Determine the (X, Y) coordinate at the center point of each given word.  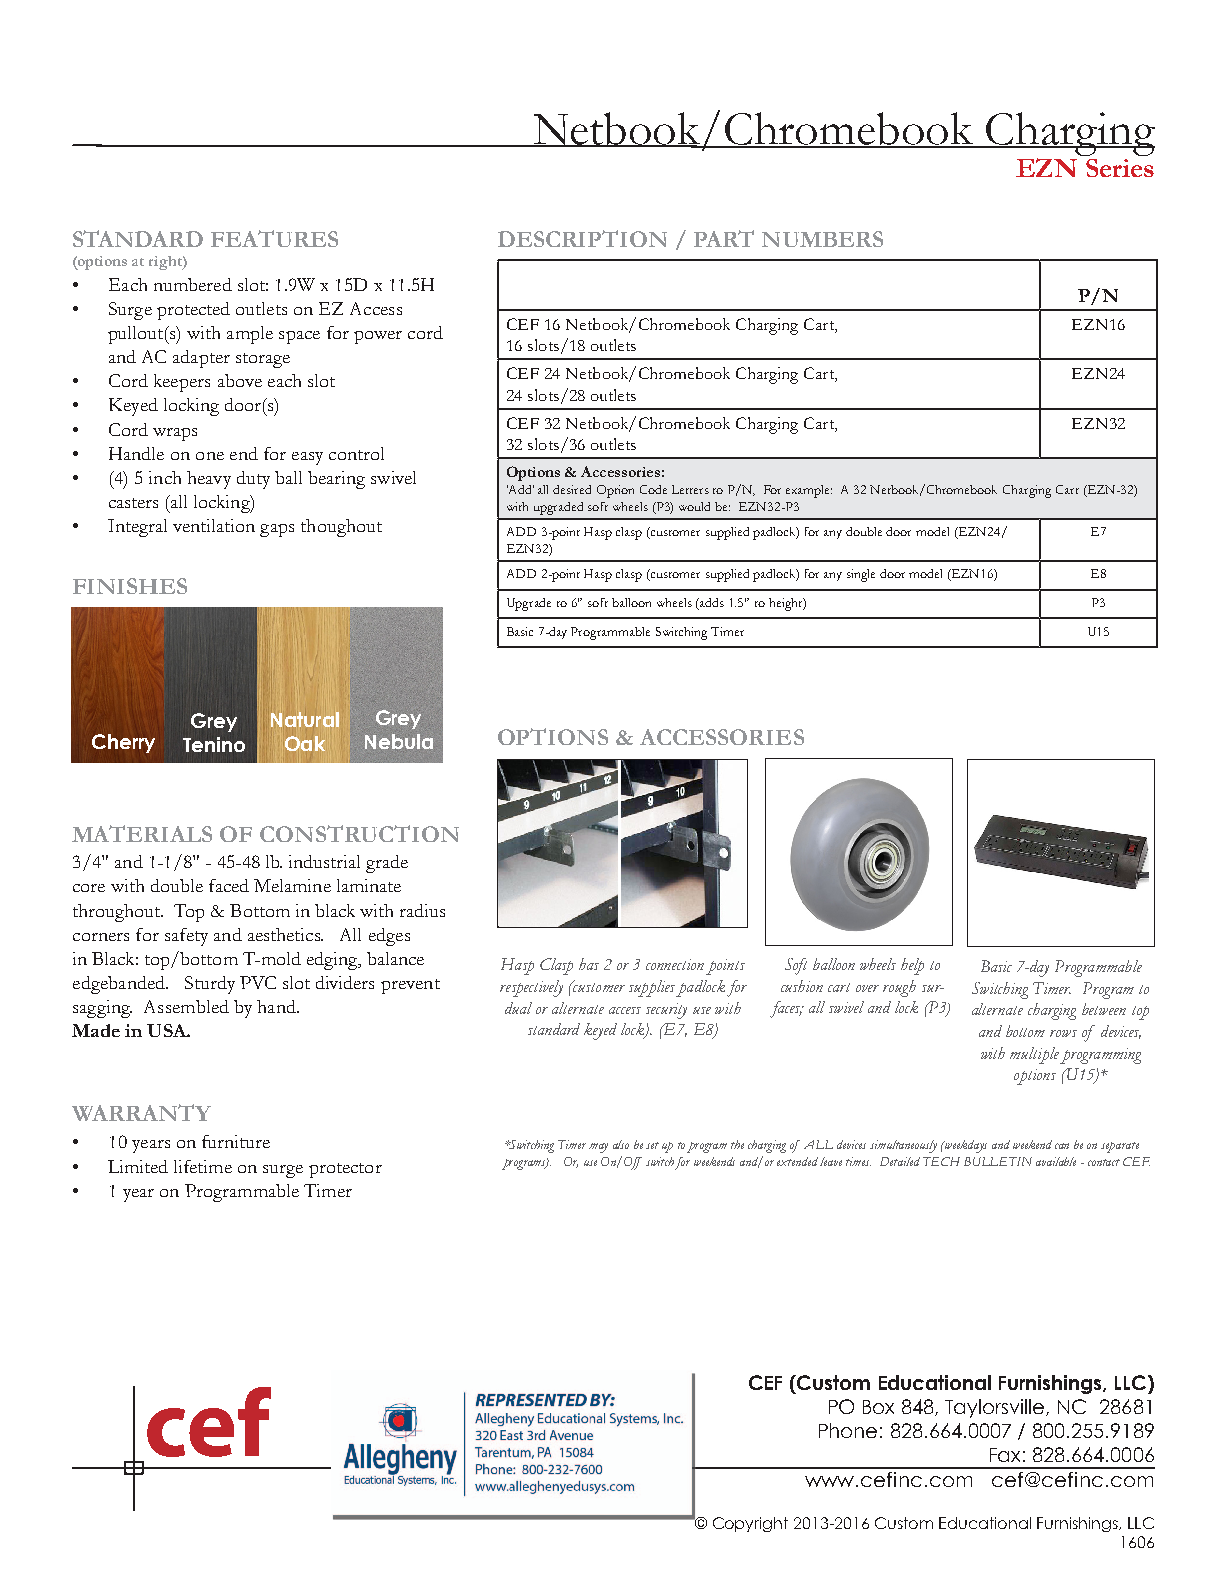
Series (1120, 168)
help (912, 966)
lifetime (203, 1166)
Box (878, 1407)
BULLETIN (998, 1161)
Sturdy (210, 985)
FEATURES (274, 238)
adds (711, 604)
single (861, 575)
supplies (652, 988)
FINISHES (130, 586)
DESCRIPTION (582, 238)
